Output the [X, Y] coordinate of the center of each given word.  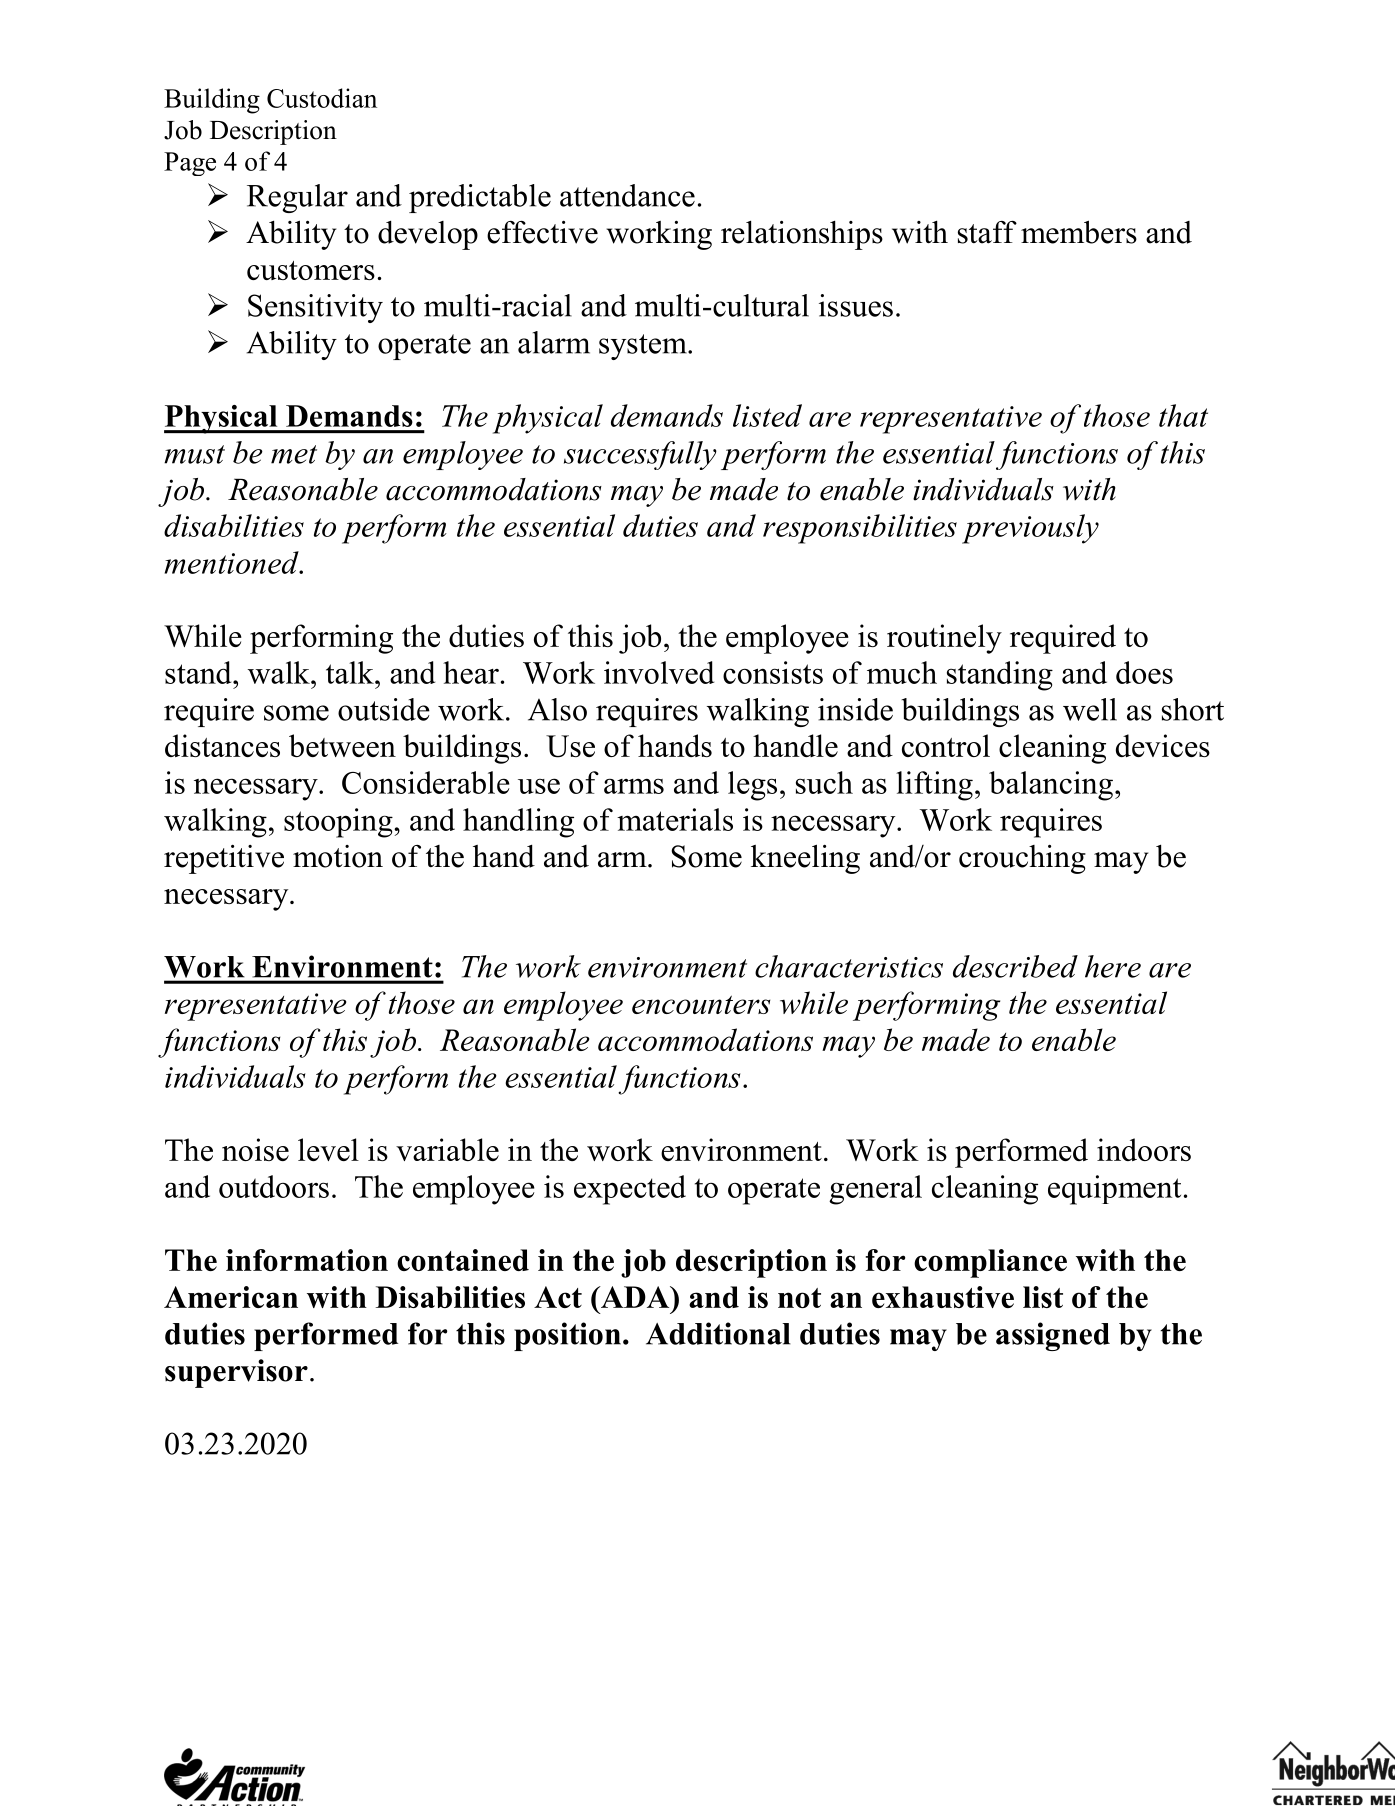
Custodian [322, 98]
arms [634, 786]
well [1090, 709]
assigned [1053, 1336]
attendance [627, 195]
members [1079, 232]
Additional [718, 1333]
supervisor [236, 1373]
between [342, 745]
